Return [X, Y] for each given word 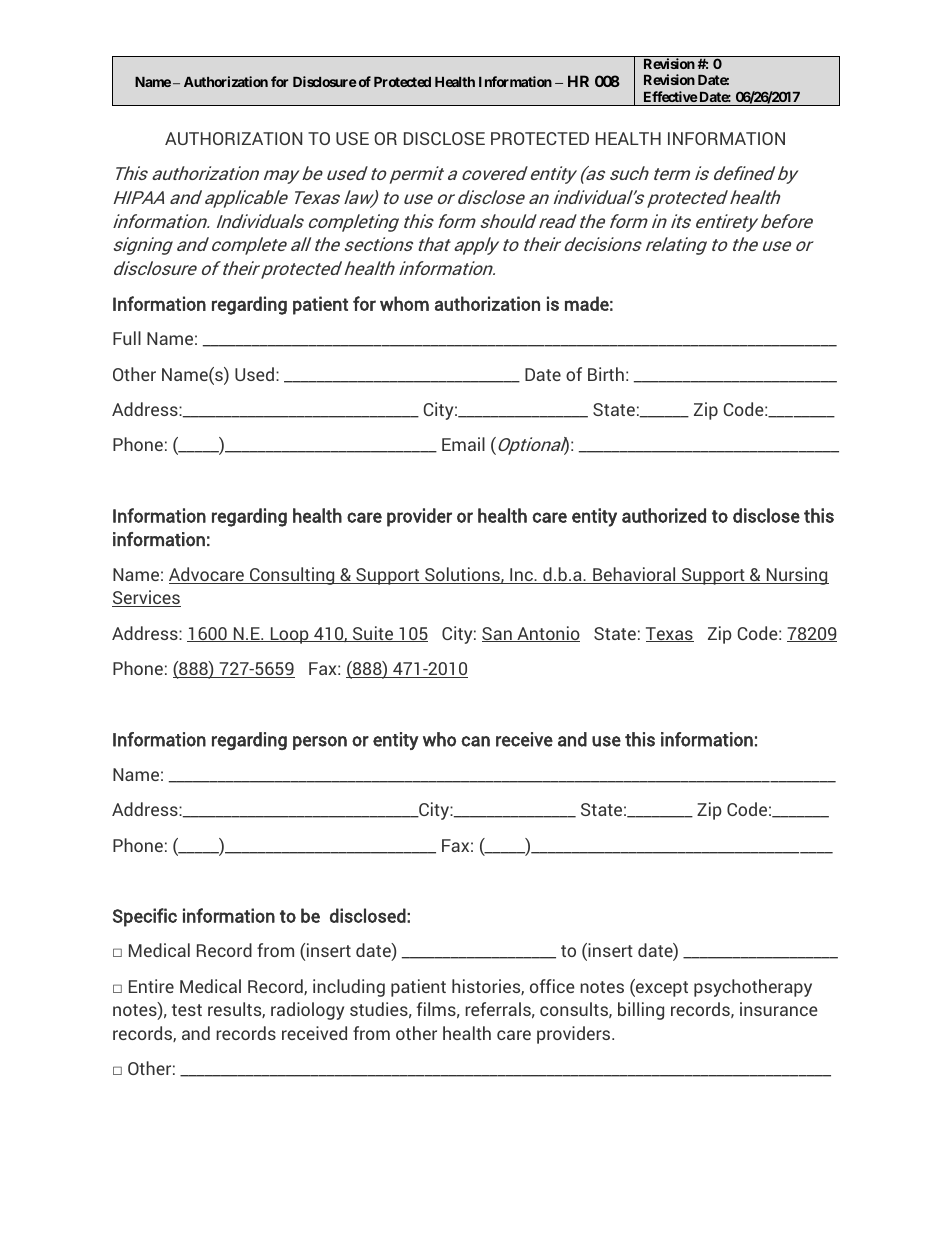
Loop [289, 635]
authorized [664, 515]
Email [463, 444]
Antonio [547, 634]
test [187, 1010]
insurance [779, 1009]
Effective [671, 96]
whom [404, 303]
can [475, 741]
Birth [606, 374]
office [552, 986]
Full [127, 338]
